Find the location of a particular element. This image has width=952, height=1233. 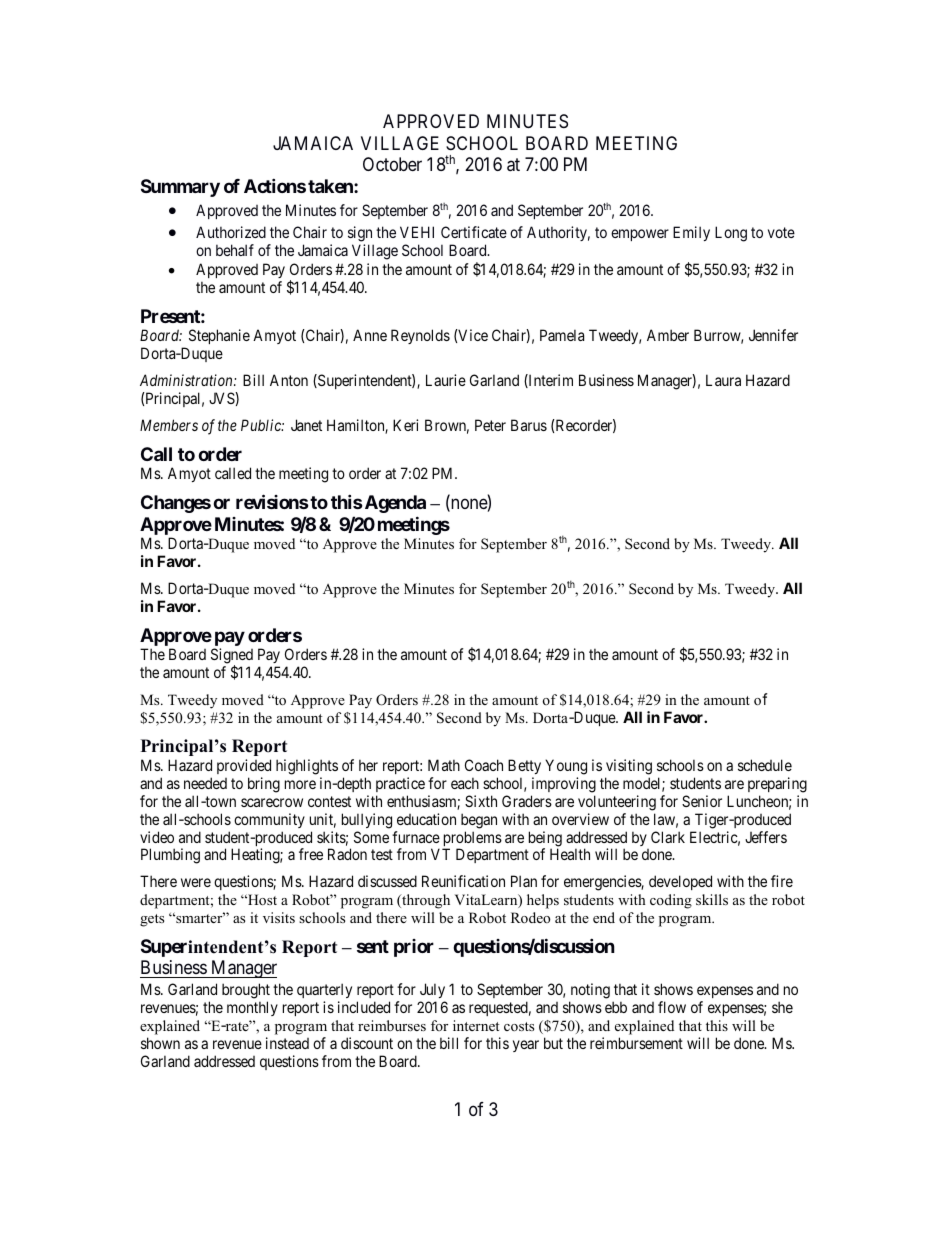

internet is located at coordinates (476, 1025).
